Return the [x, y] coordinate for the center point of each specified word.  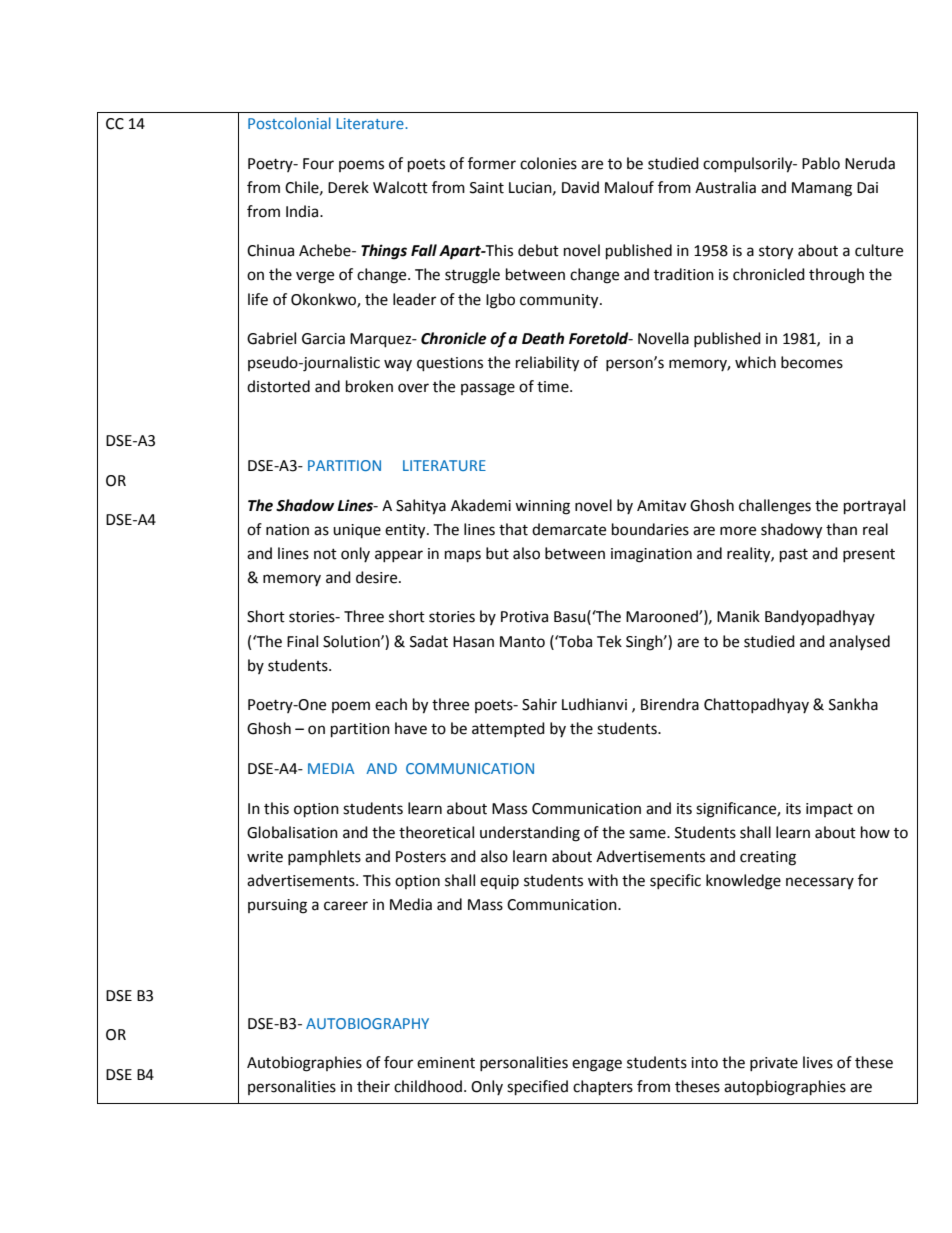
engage [597, 1065]
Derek [348, 187]
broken [369, 386]
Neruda [870, 163]
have [411, 728]
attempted [508, 729]
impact [829, 810]
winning [542, 507]
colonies [548, 163]
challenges [775, 507]
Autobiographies [304, 1064]
